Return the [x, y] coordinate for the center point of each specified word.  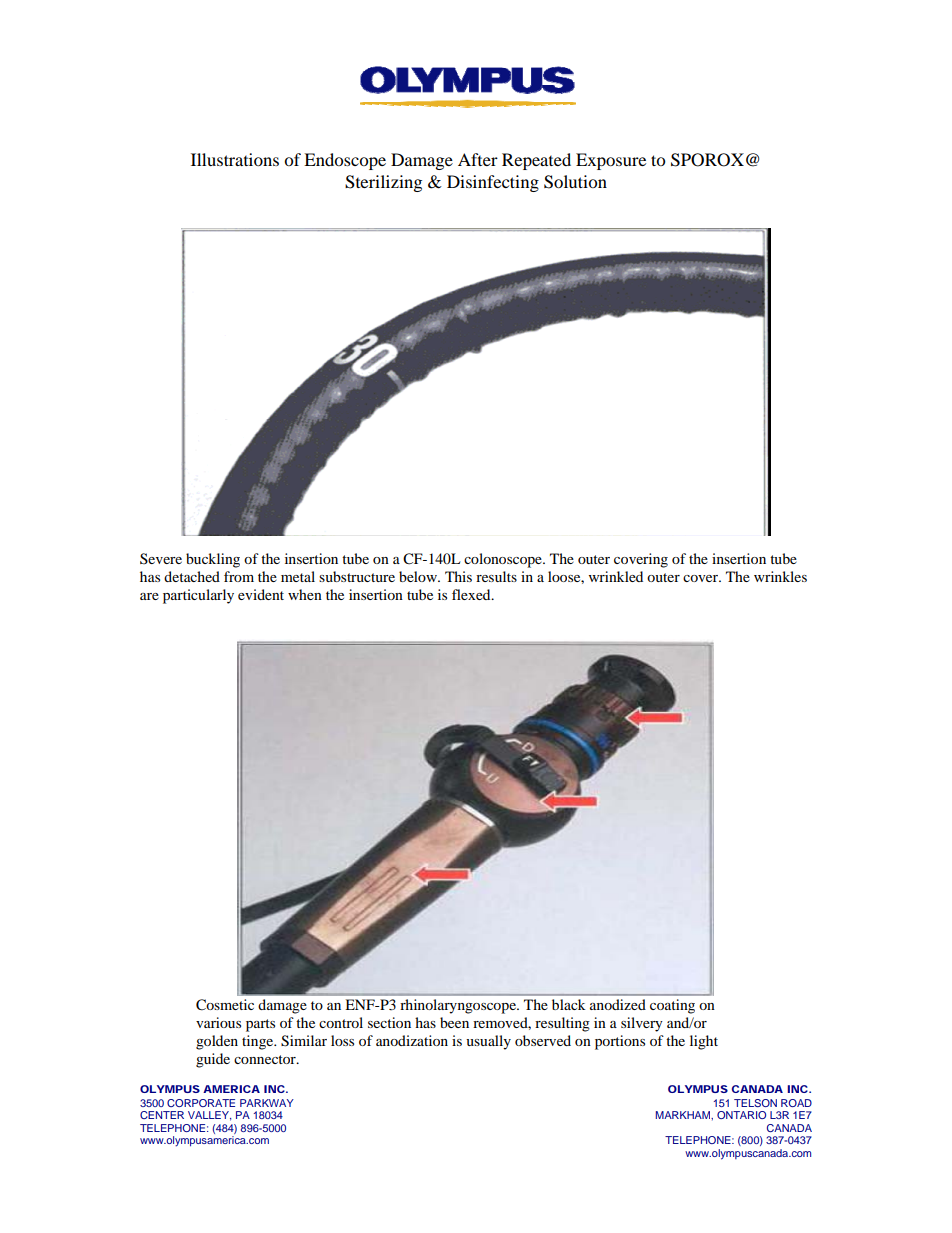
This [458, 576]
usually [488, 1042]
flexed [472, 594]
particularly [198, 596]
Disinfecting [493, 183]
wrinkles [780, 576]
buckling [213, 560]
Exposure [611, 161]
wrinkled [616, 576]
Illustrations [235, 159]
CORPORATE [201, 1103]
